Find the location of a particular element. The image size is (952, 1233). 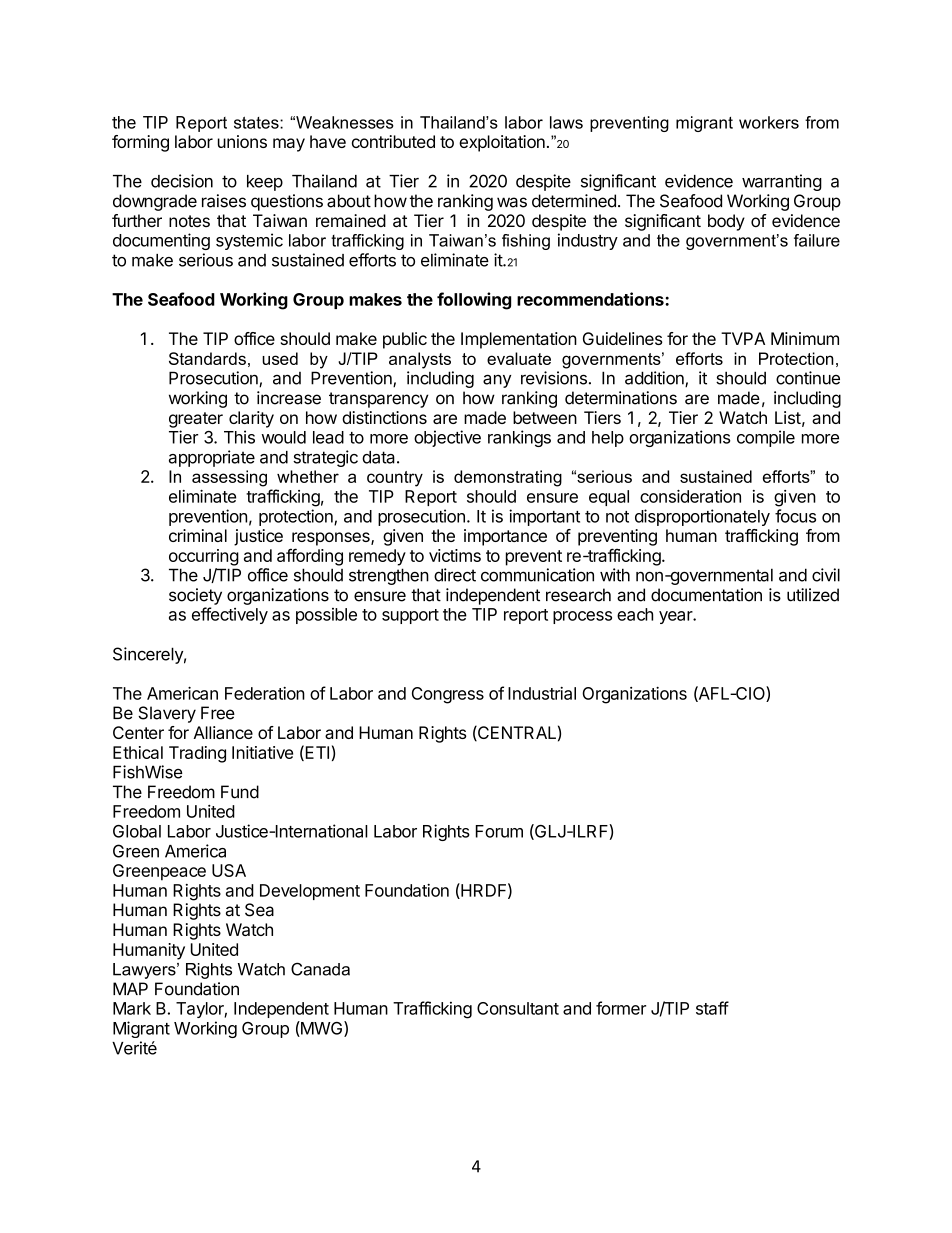

contributed is located at coordinates (393, 141).
